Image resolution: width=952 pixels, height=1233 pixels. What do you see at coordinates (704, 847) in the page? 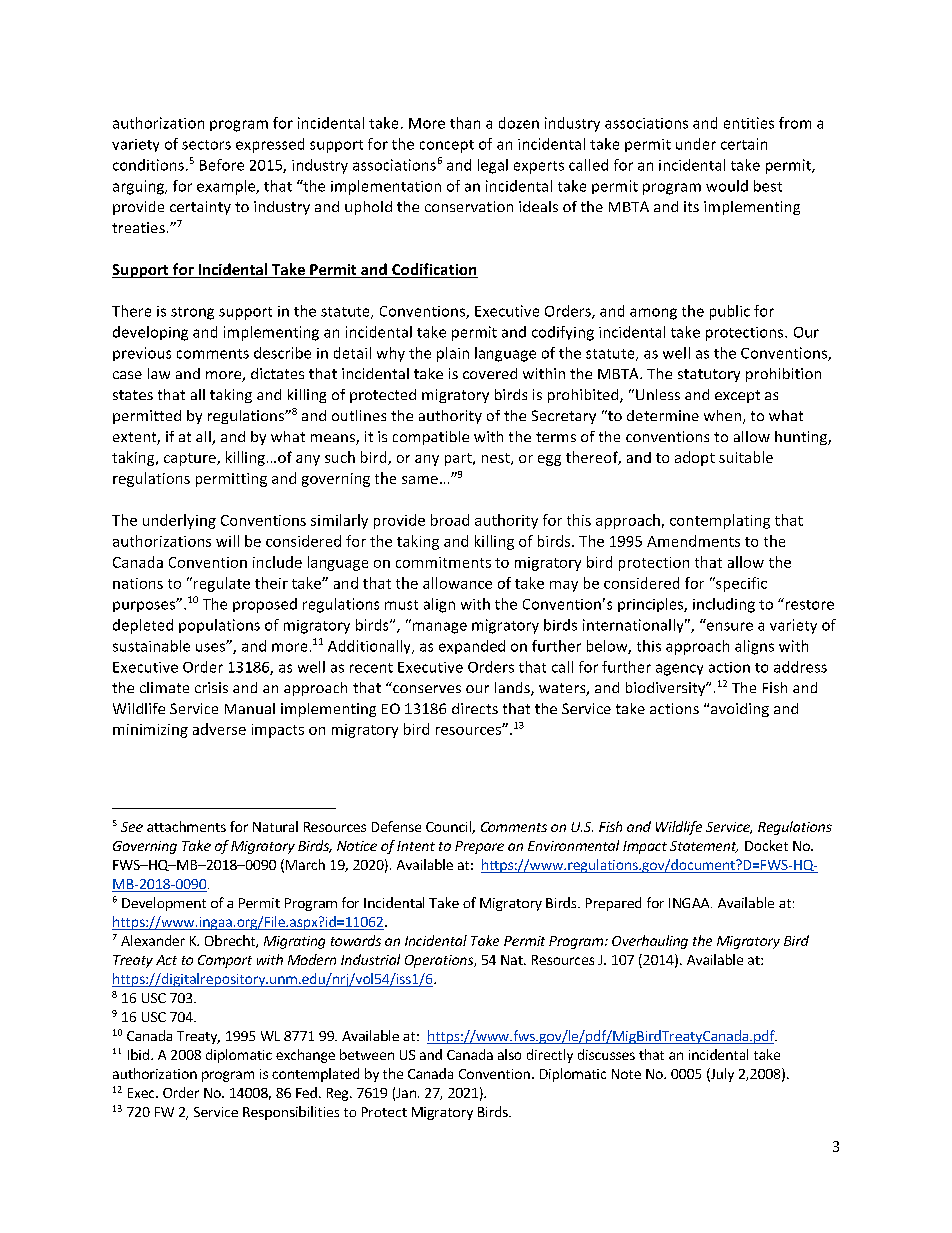
I see `Statement` at bounding box center [704, 847].
